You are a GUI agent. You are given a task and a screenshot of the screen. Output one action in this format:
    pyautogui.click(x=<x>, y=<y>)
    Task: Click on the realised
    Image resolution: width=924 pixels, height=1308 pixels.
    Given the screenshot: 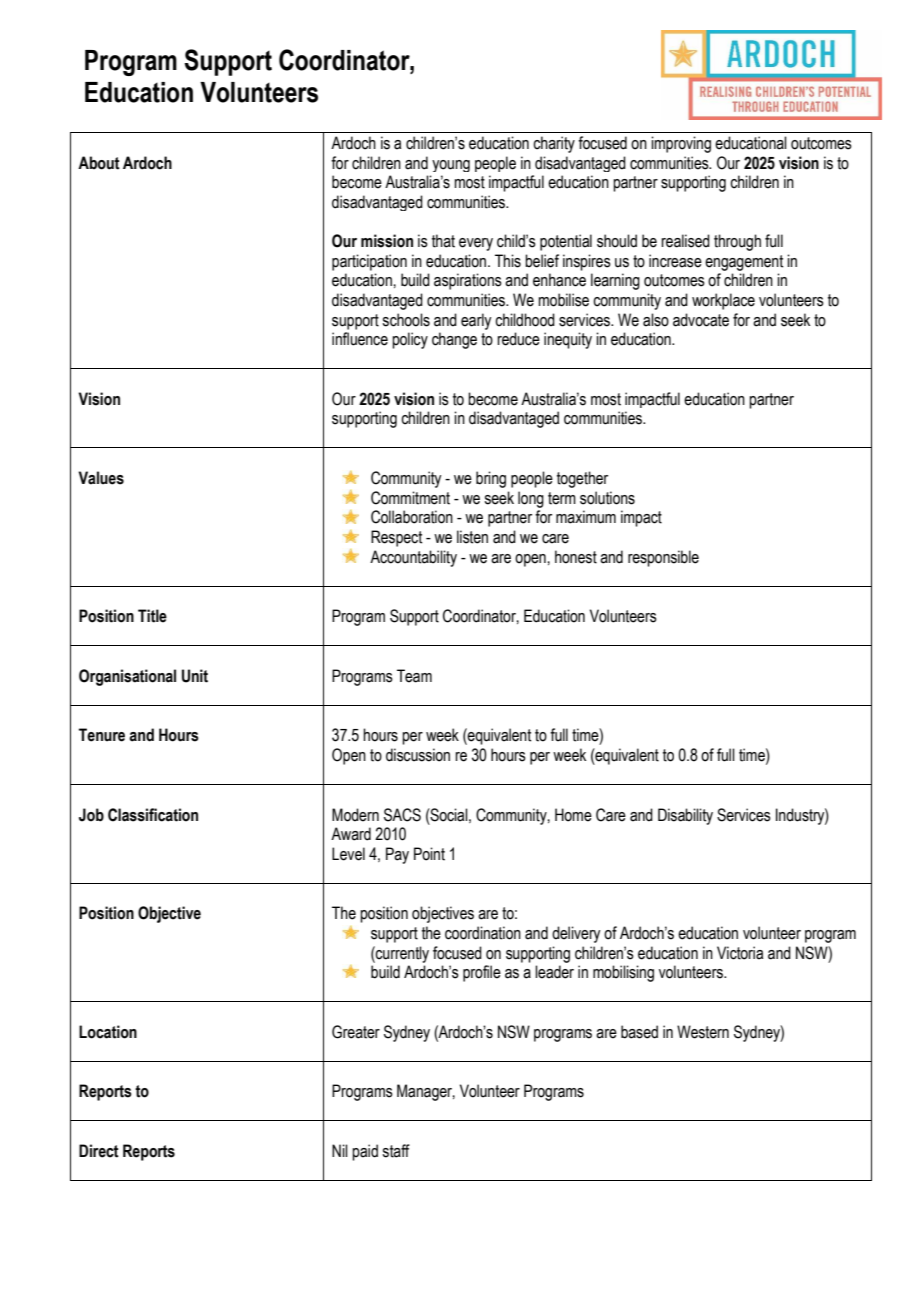 What is the action you would take?
    pyautogui.click(x=685, y=241)
